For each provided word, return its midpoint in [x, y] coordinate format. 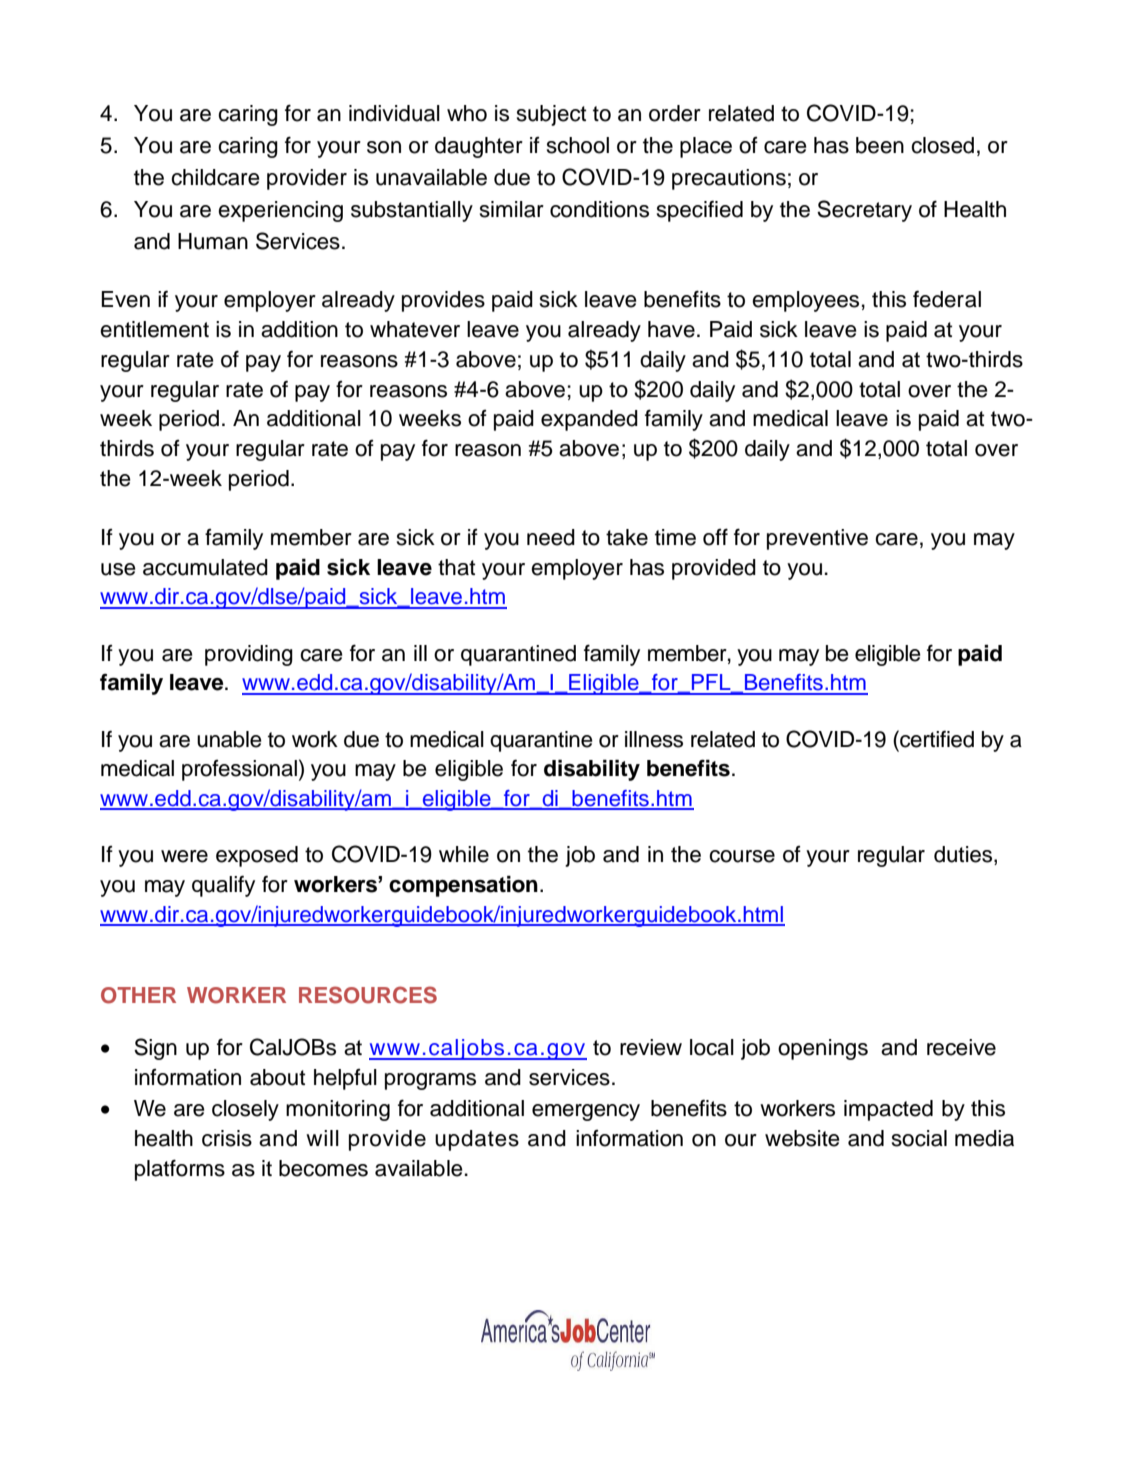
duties [964, 855]
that [456, 567]
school [578, 145]
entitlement [154, 329]
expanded [589, 420]
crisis [227, 1138]
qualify [223, 886]
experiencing [280, 211]
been [880, 145]
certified [936, 739]
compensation [463, 886]
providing [249, 655]
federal [947, 299]
